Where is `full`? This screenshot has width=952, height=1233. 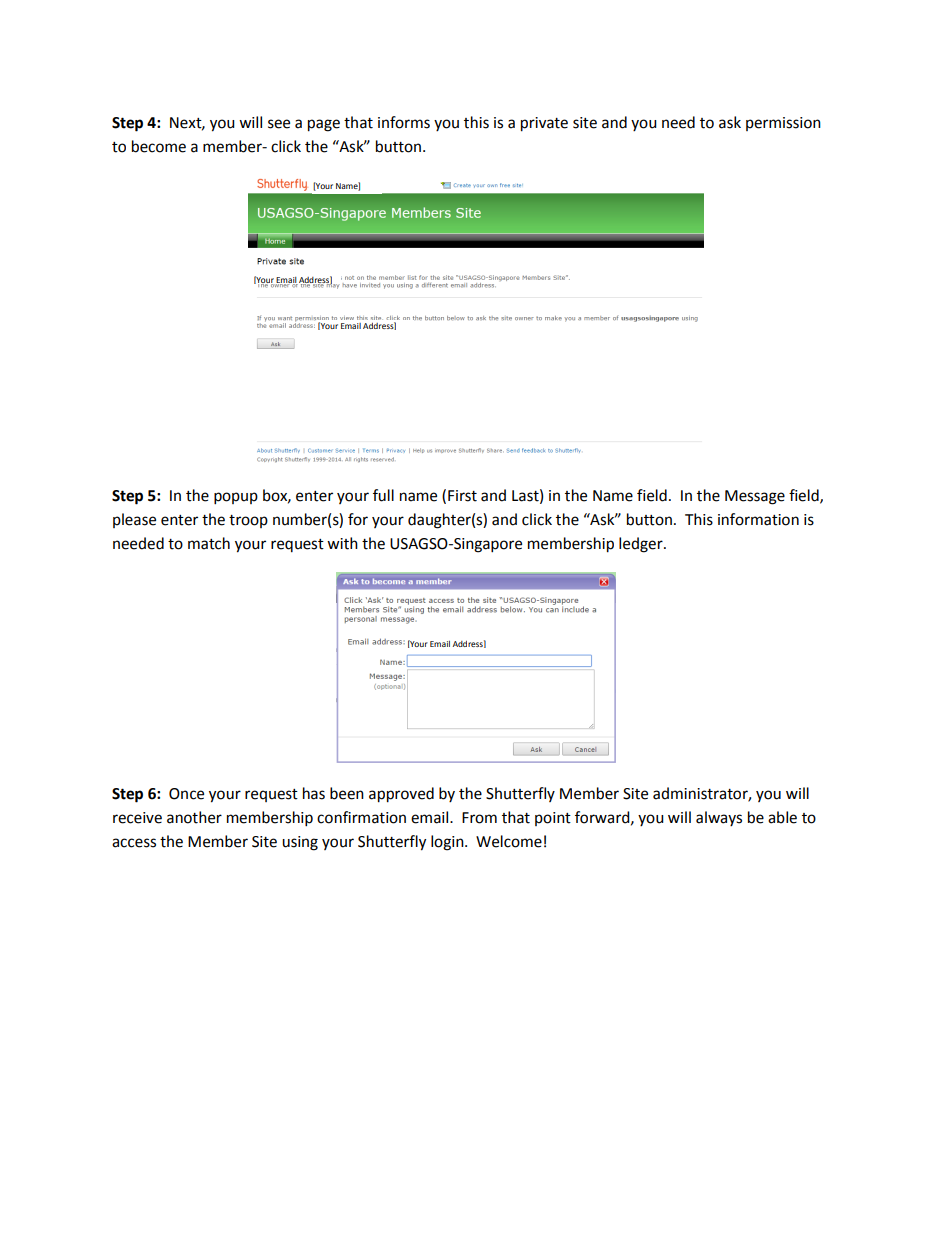 full is located at coordinates (383, 495).
